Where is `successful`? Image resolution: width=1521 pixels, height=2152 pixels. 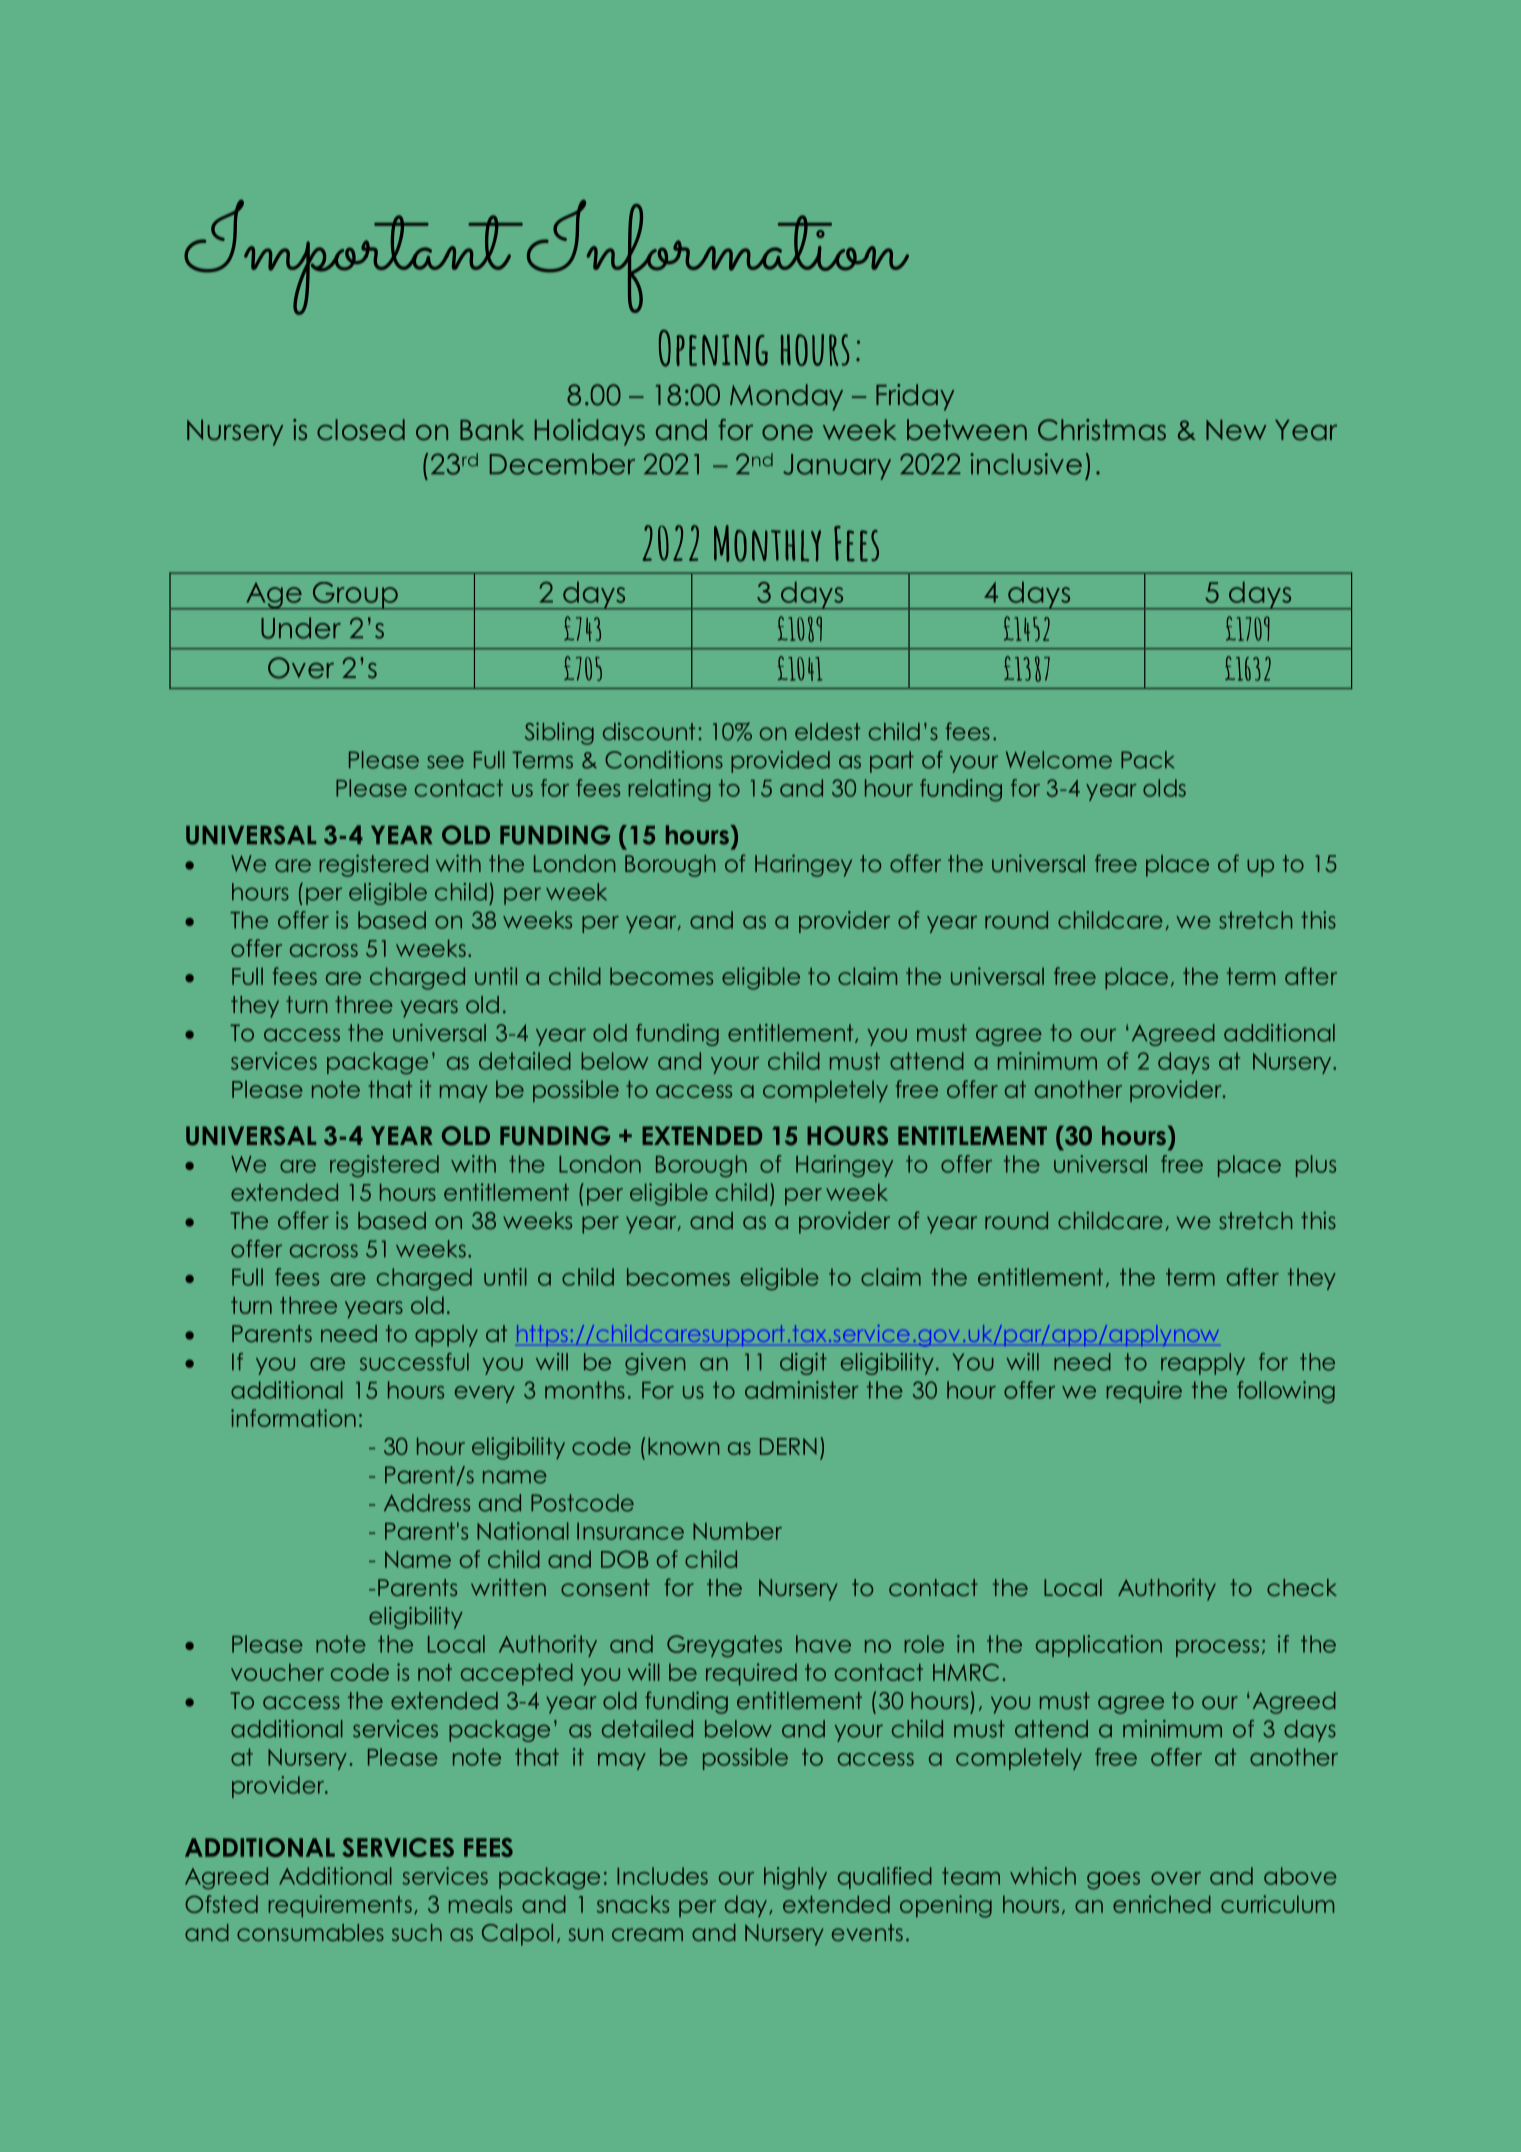
successful is located at coordinates (414, 1362).
